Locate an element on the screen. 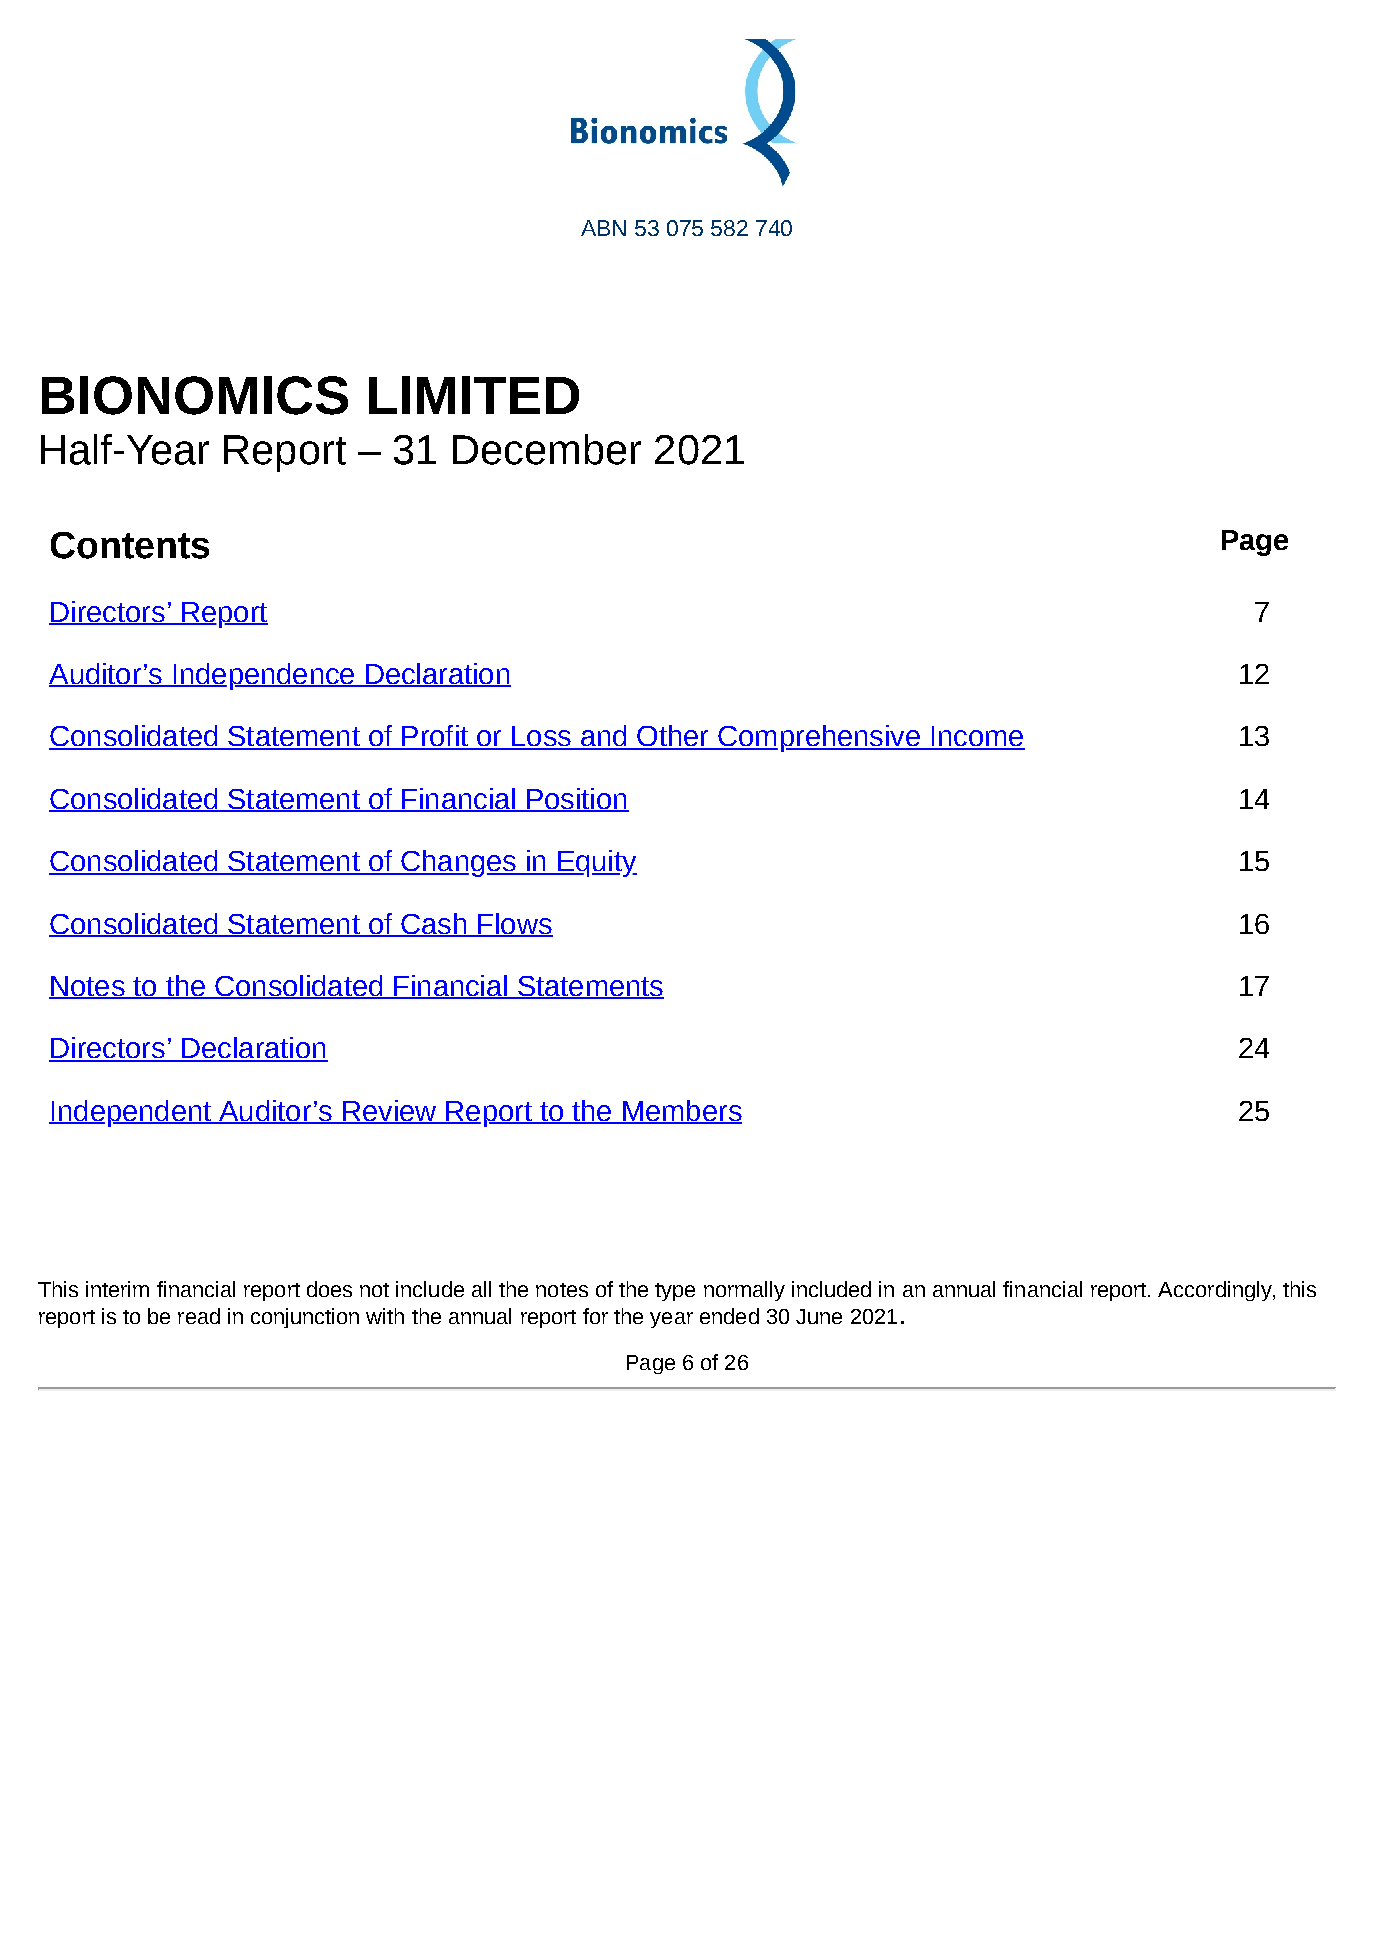 Image resolution: width=1375 pixels, height=1946 pixels. Other is located at coordinates (673, 737).
